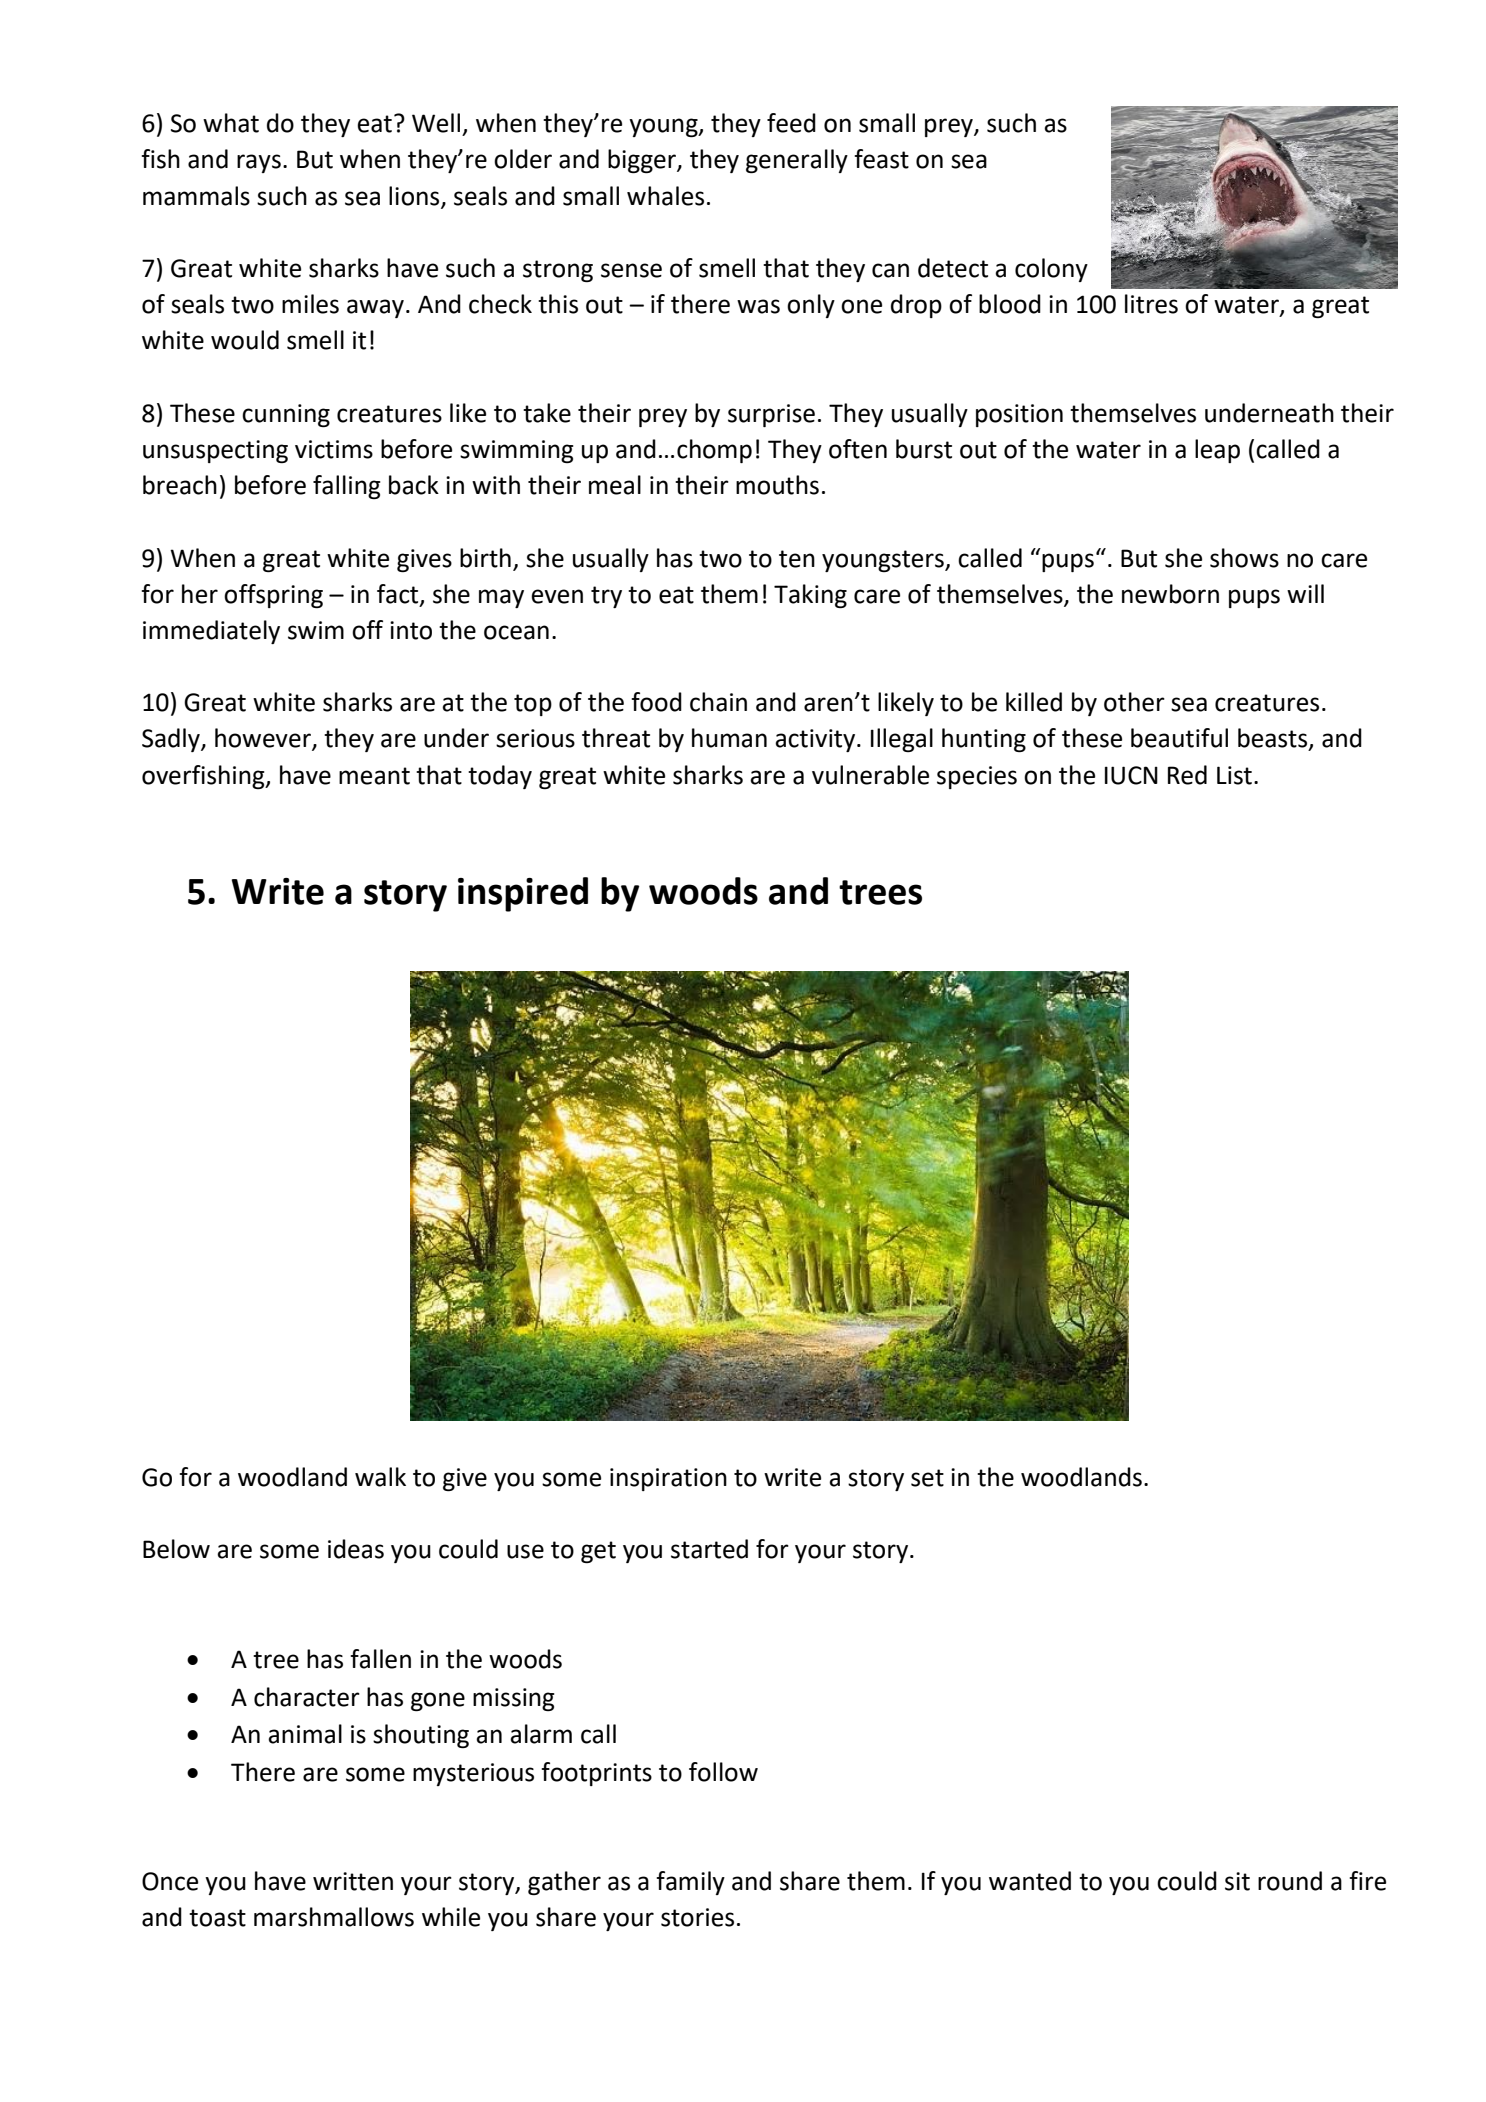 The image size is (1486, 2102). What do you see at coordinates (259, 163) in the screenshot?
I see `rays` at bounding box center [259, 163].
